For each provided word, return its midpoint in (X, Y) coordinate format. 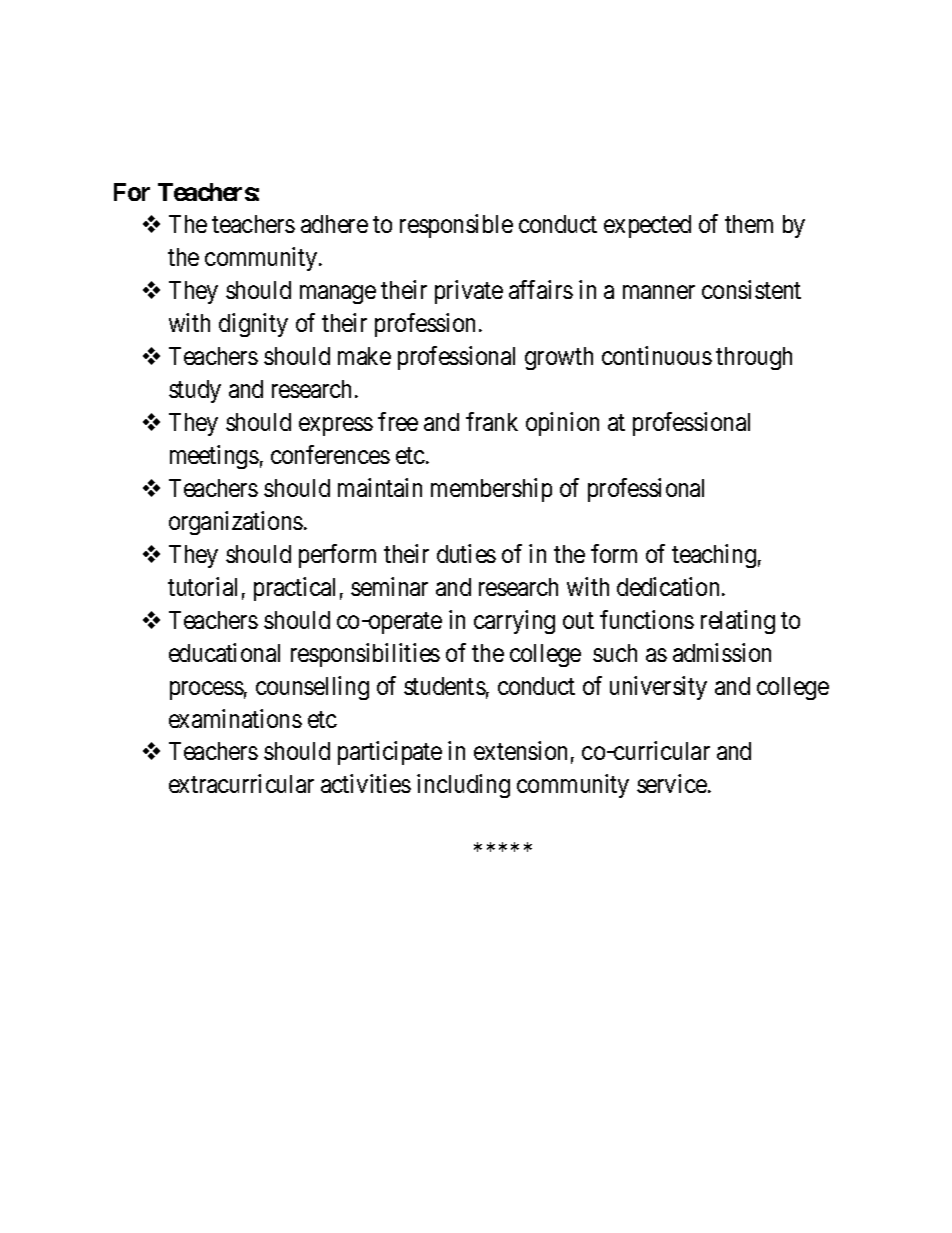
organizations (236, 523)
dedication (670, 586)
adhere (334, 224)
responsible (456, 226)
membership (491, 490)
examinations (235, 718)
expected (647, 226)
